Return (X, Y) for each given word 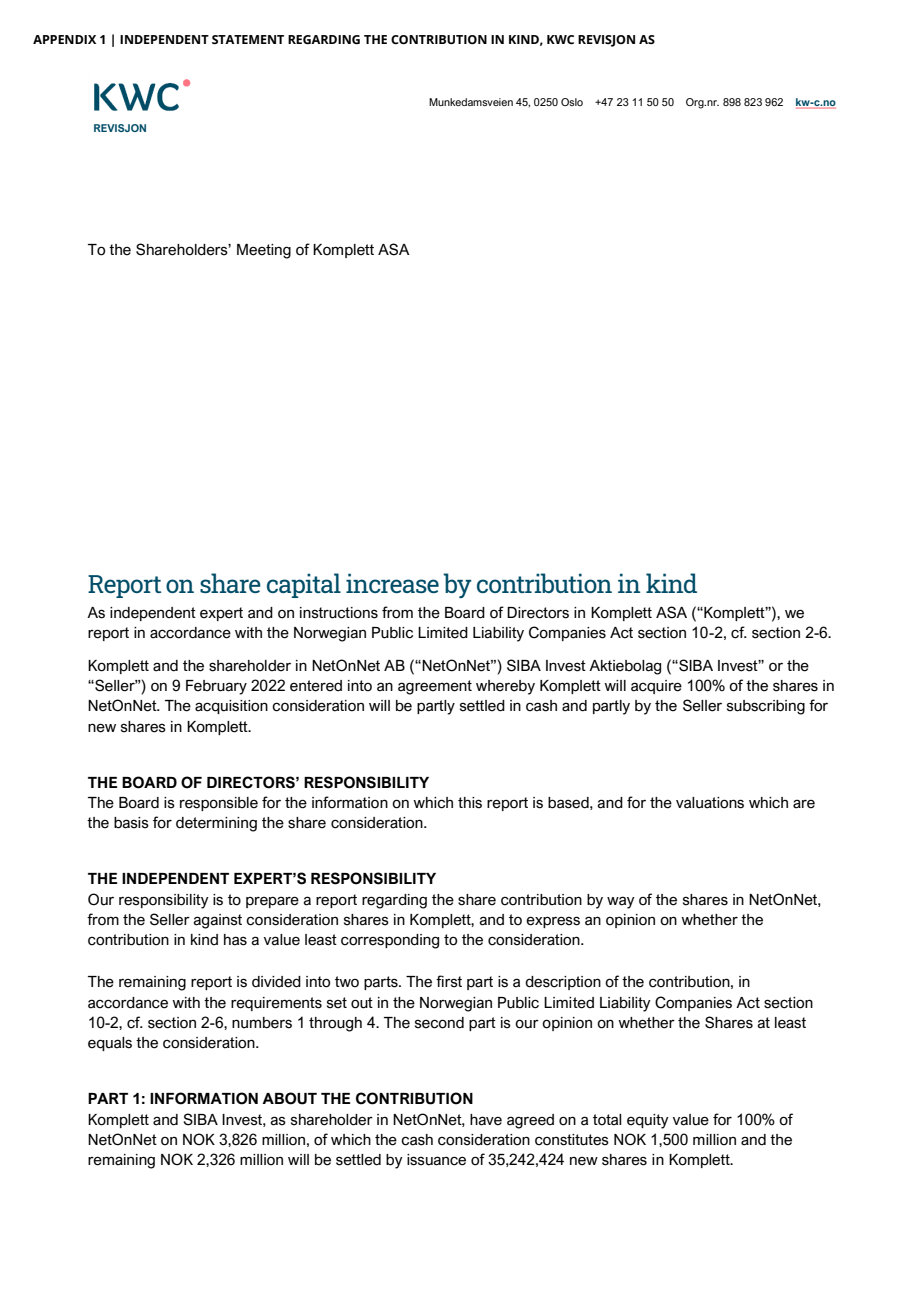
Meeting (264, 251)
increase (392, 583)
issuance (436, 1160)
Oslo (572, 102)
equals (110, 1044)
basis (131, 823)
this (470, 803)
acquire (656, 687)
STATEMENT (248, 39)
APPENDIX (64, 39)
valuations (710, 803)
